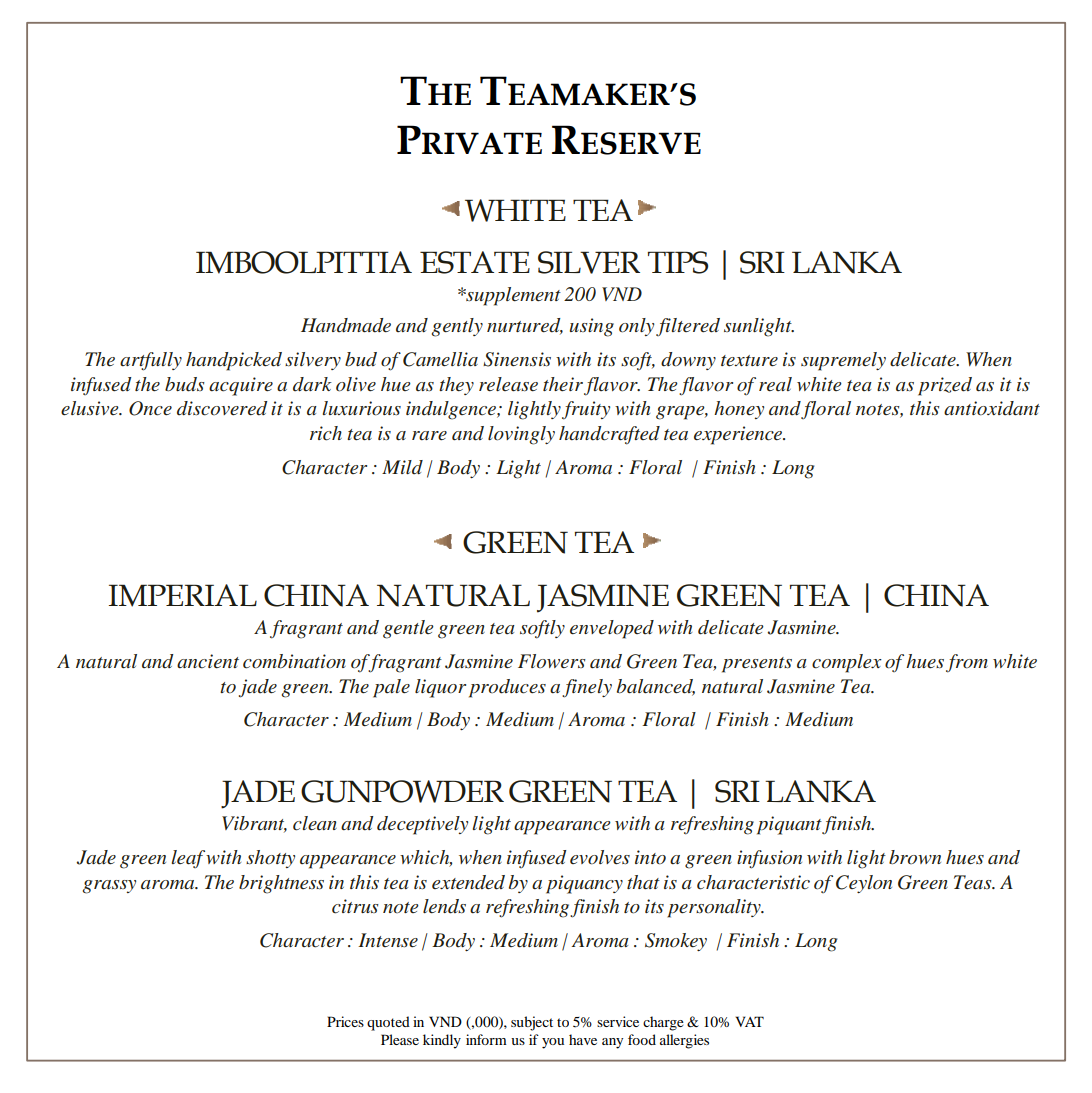 The image size is (1092, 1093). I want to click on ESTATE, so click(475, 262).
